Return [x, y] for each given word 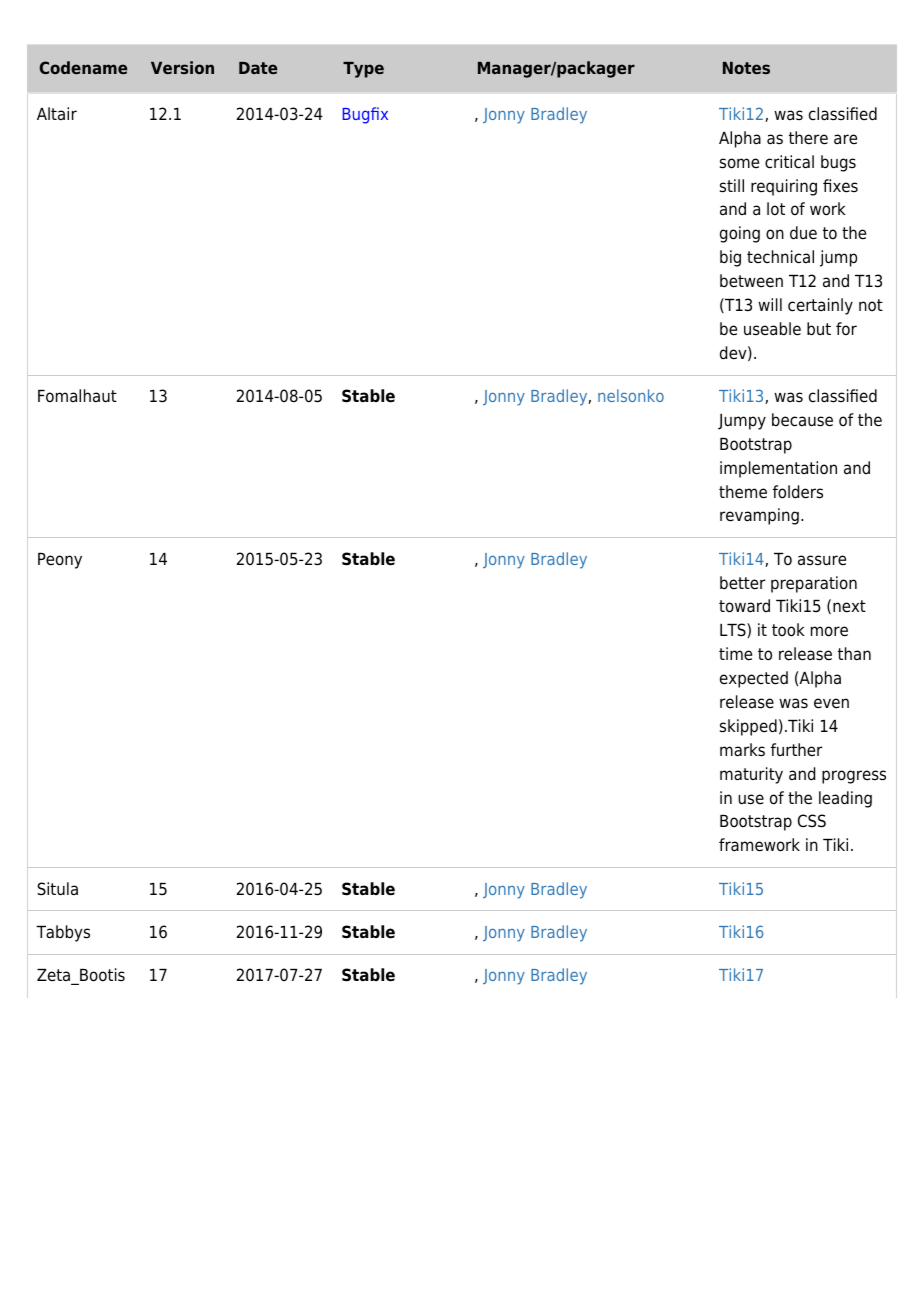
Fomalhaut [77, 396]
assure [822, 560]
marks [742, 750]
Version [182, 67]
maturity [751, 775]
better [742, 583]
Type [363, 70]
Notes [746, 68]
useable [772, 329]
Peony [60, 561]
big [730, 258]
